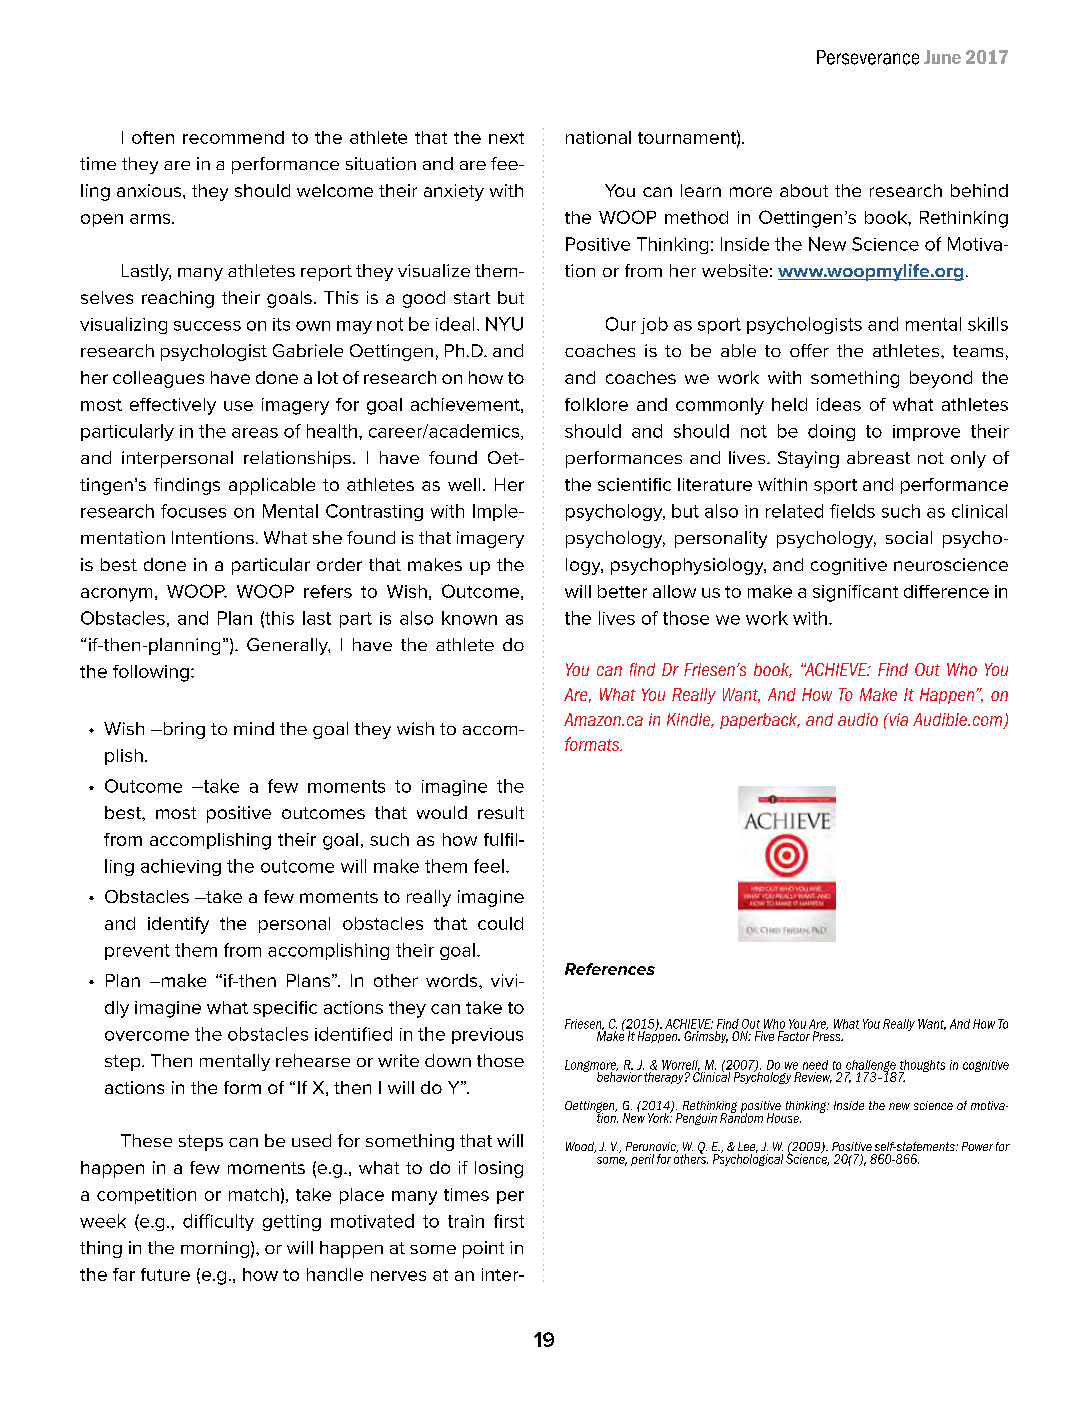 The image size is (1089, 1410). Describe the element at coordinates (809, 350) in the image. I see `offer` at that location.
